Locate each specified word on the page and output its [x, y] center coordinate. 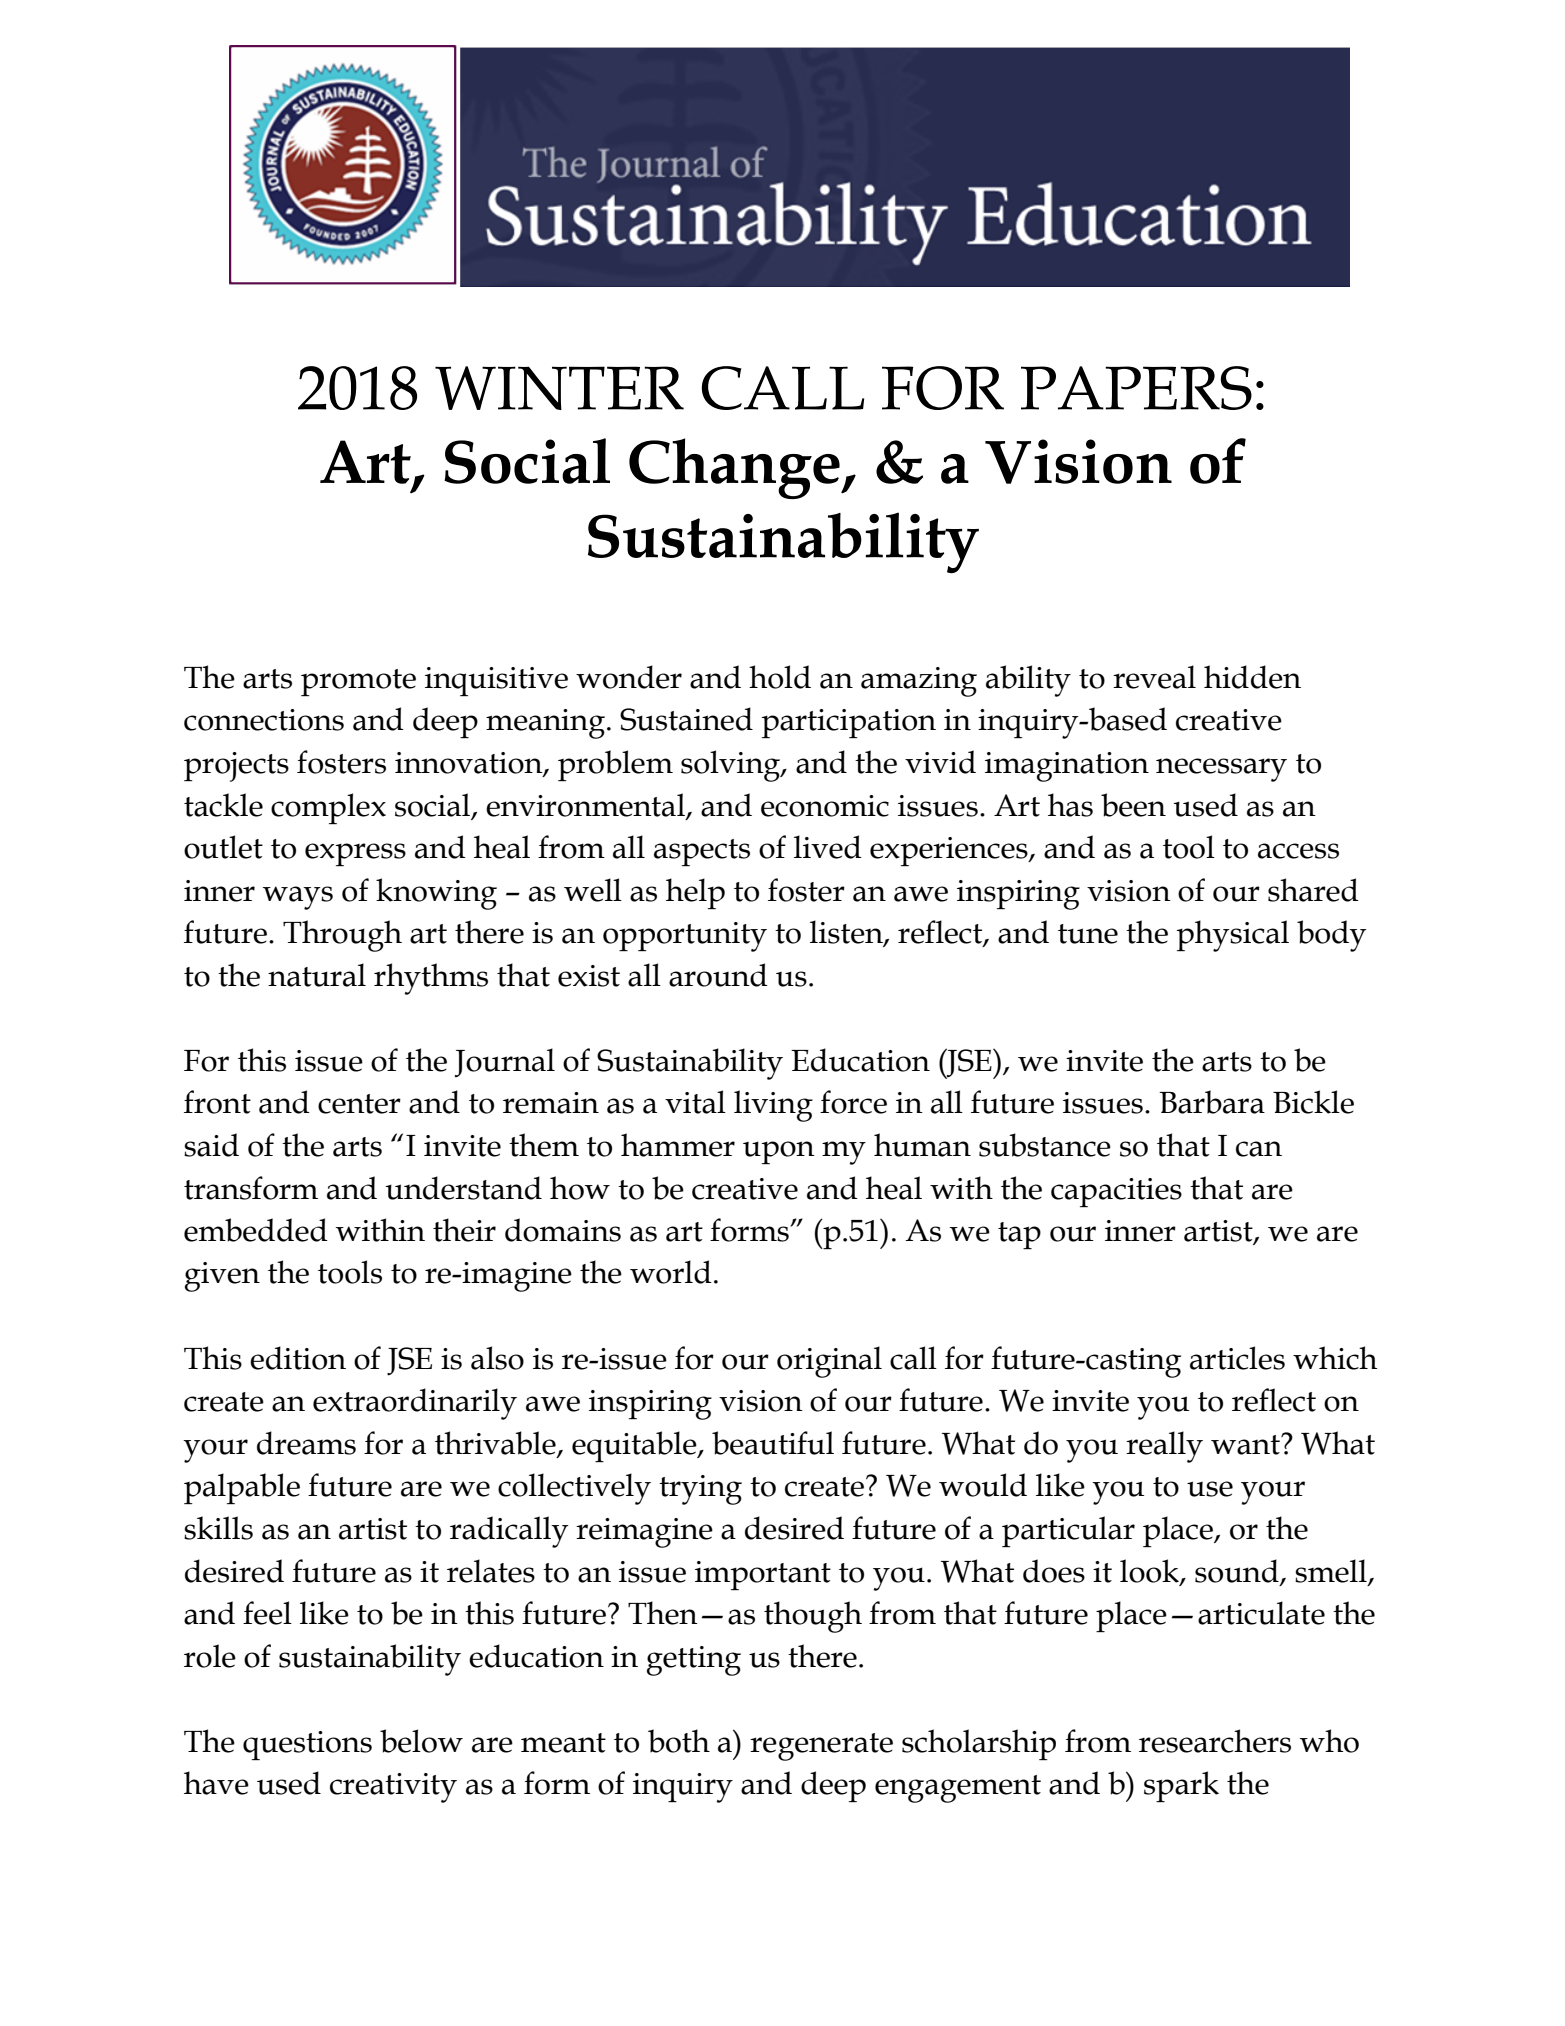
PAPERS [1136, 388]
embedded [256, 1230]
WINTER [559, 388]
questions [307, 1745]
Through [342, 936]
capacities [1116, 1192]
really [1164, 1447]
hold [780, 677]
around [718, 975]
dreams [306, 1443]
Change [735, 468]
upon [779, 1152]
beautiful [773, 1443]
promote [358, 682]
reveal [1154, 677]
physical [1233, 936]
